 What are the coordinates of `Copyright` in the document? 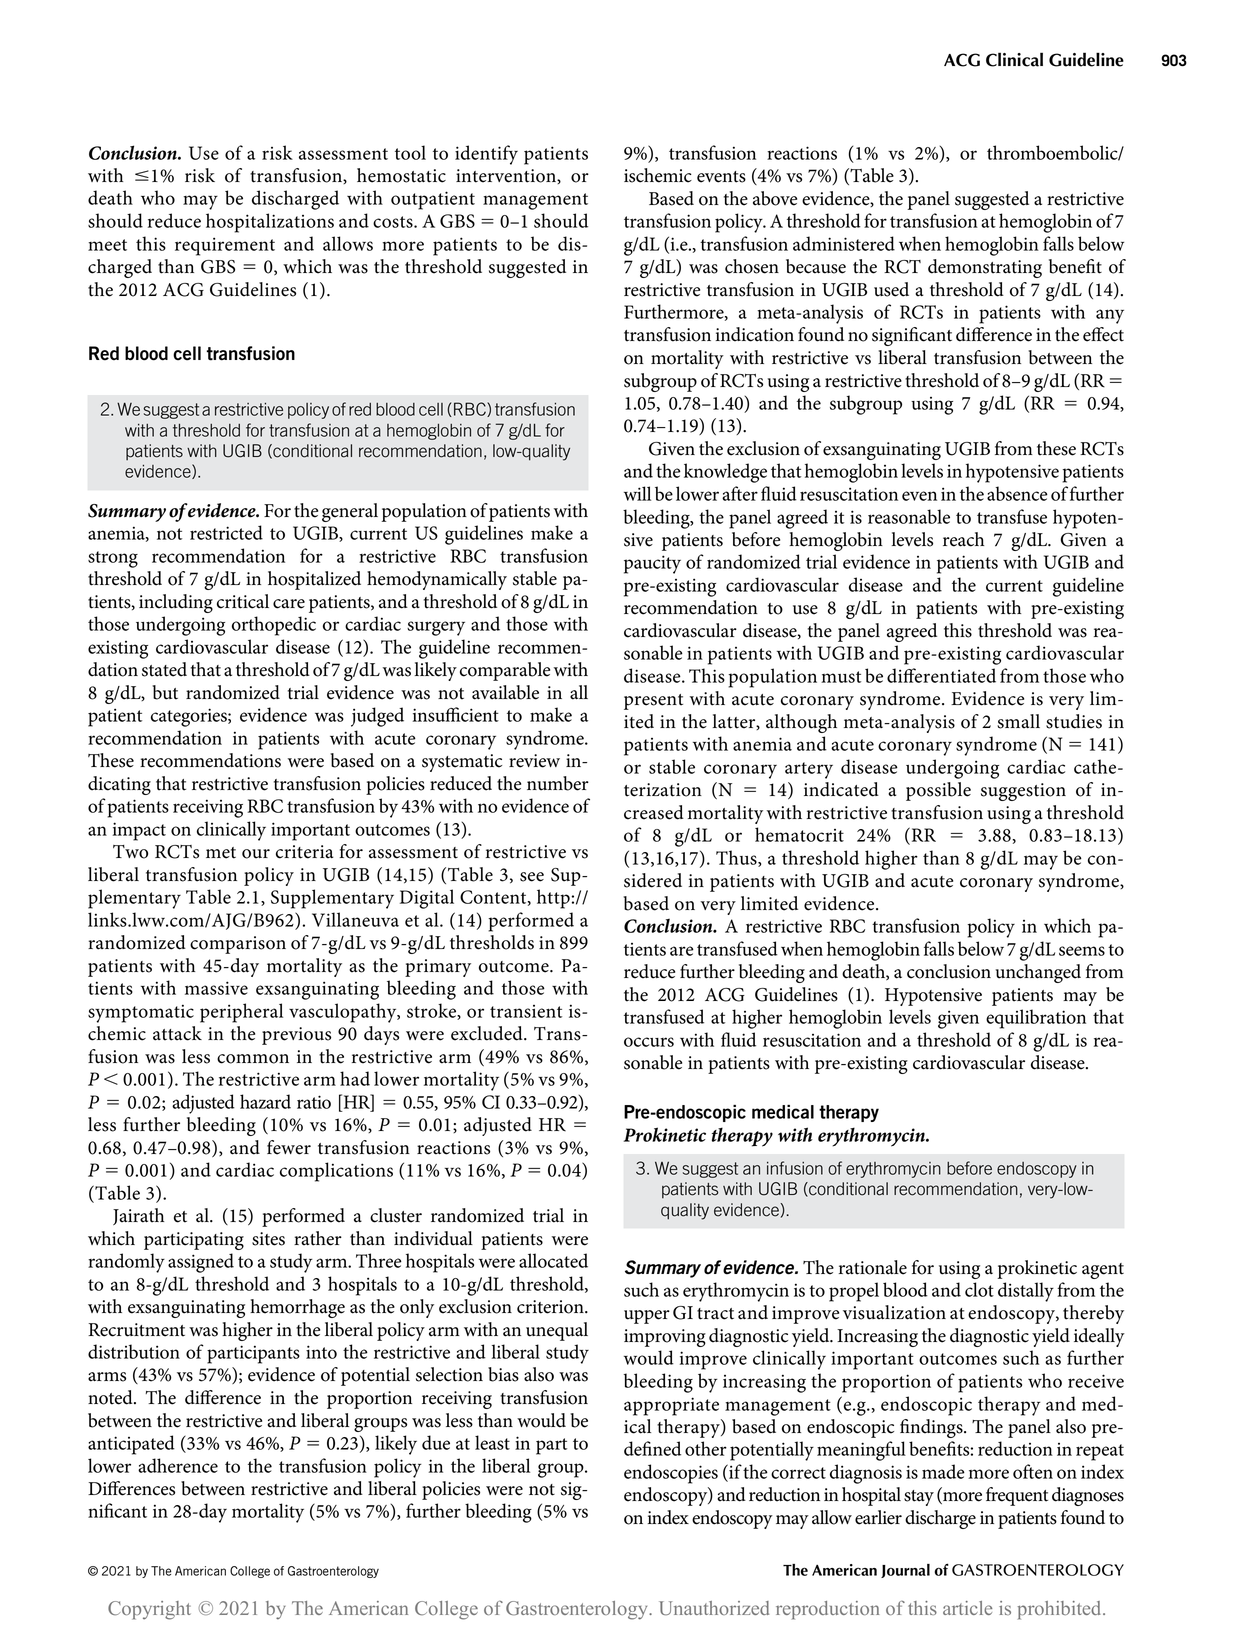 It's located at (149, 1610).
